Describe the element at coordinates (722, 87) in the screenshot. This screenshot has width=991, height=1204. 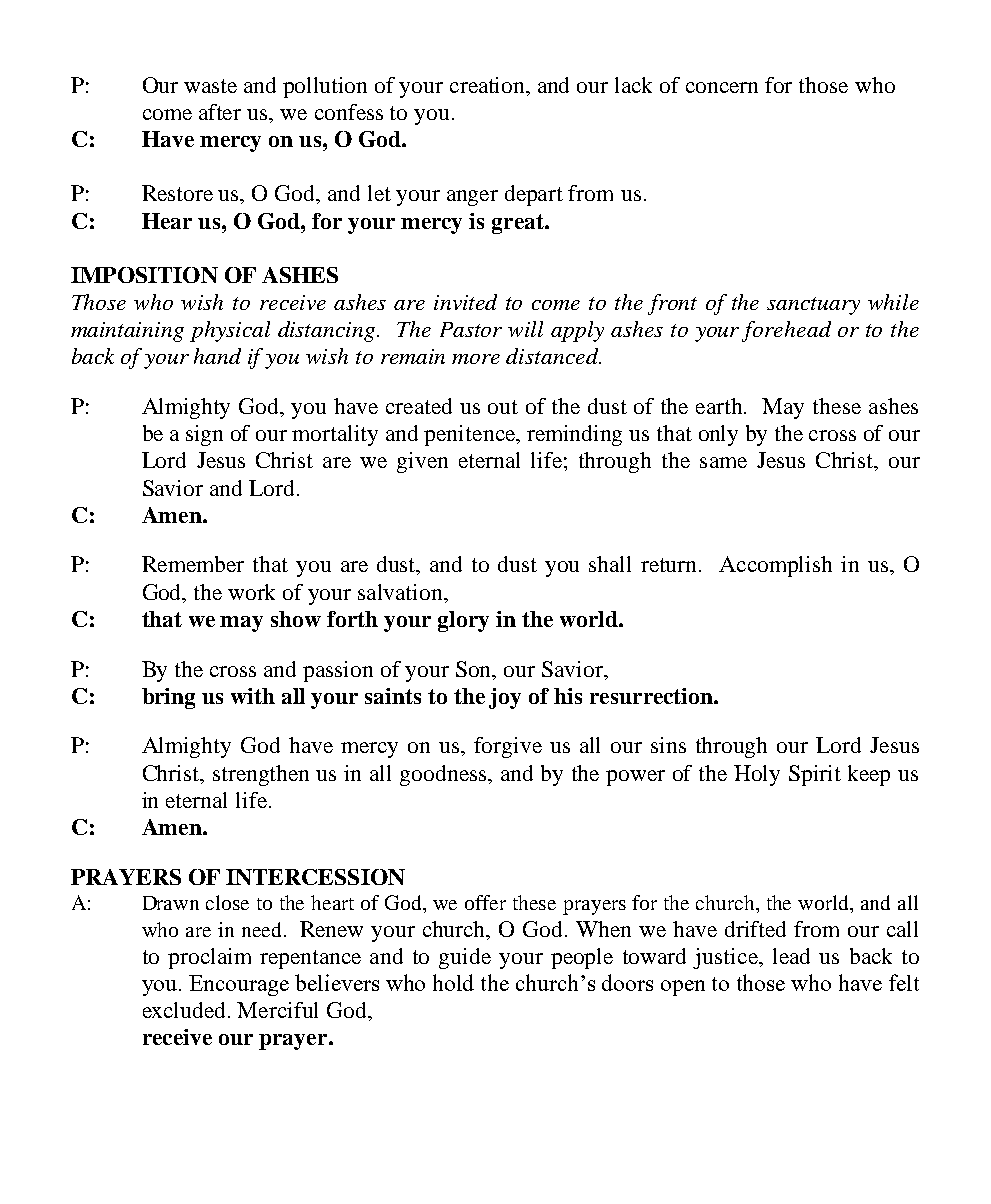
I see `concern` at that location.
